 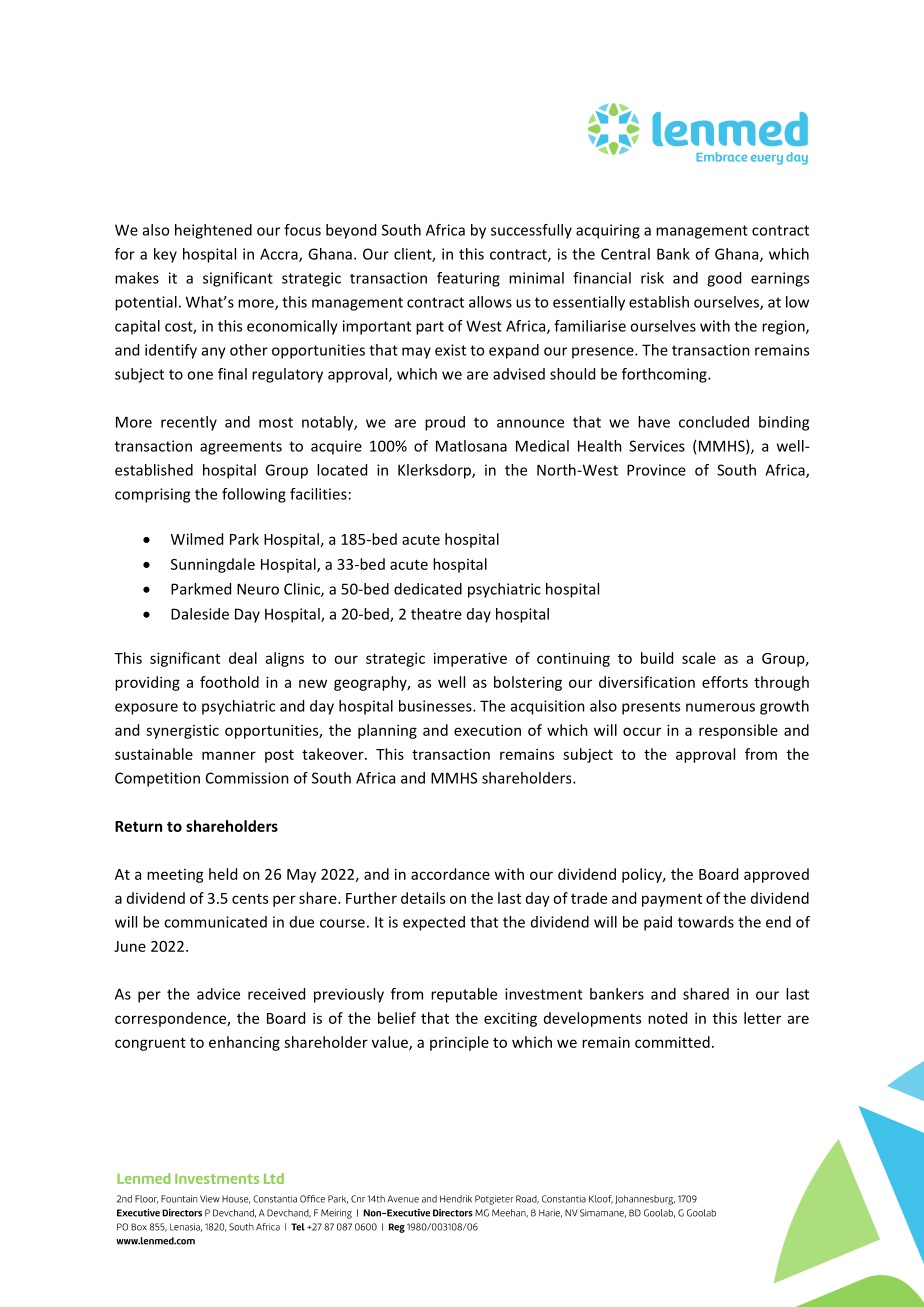 I want to click on advice, so click(x=218, y=994).
